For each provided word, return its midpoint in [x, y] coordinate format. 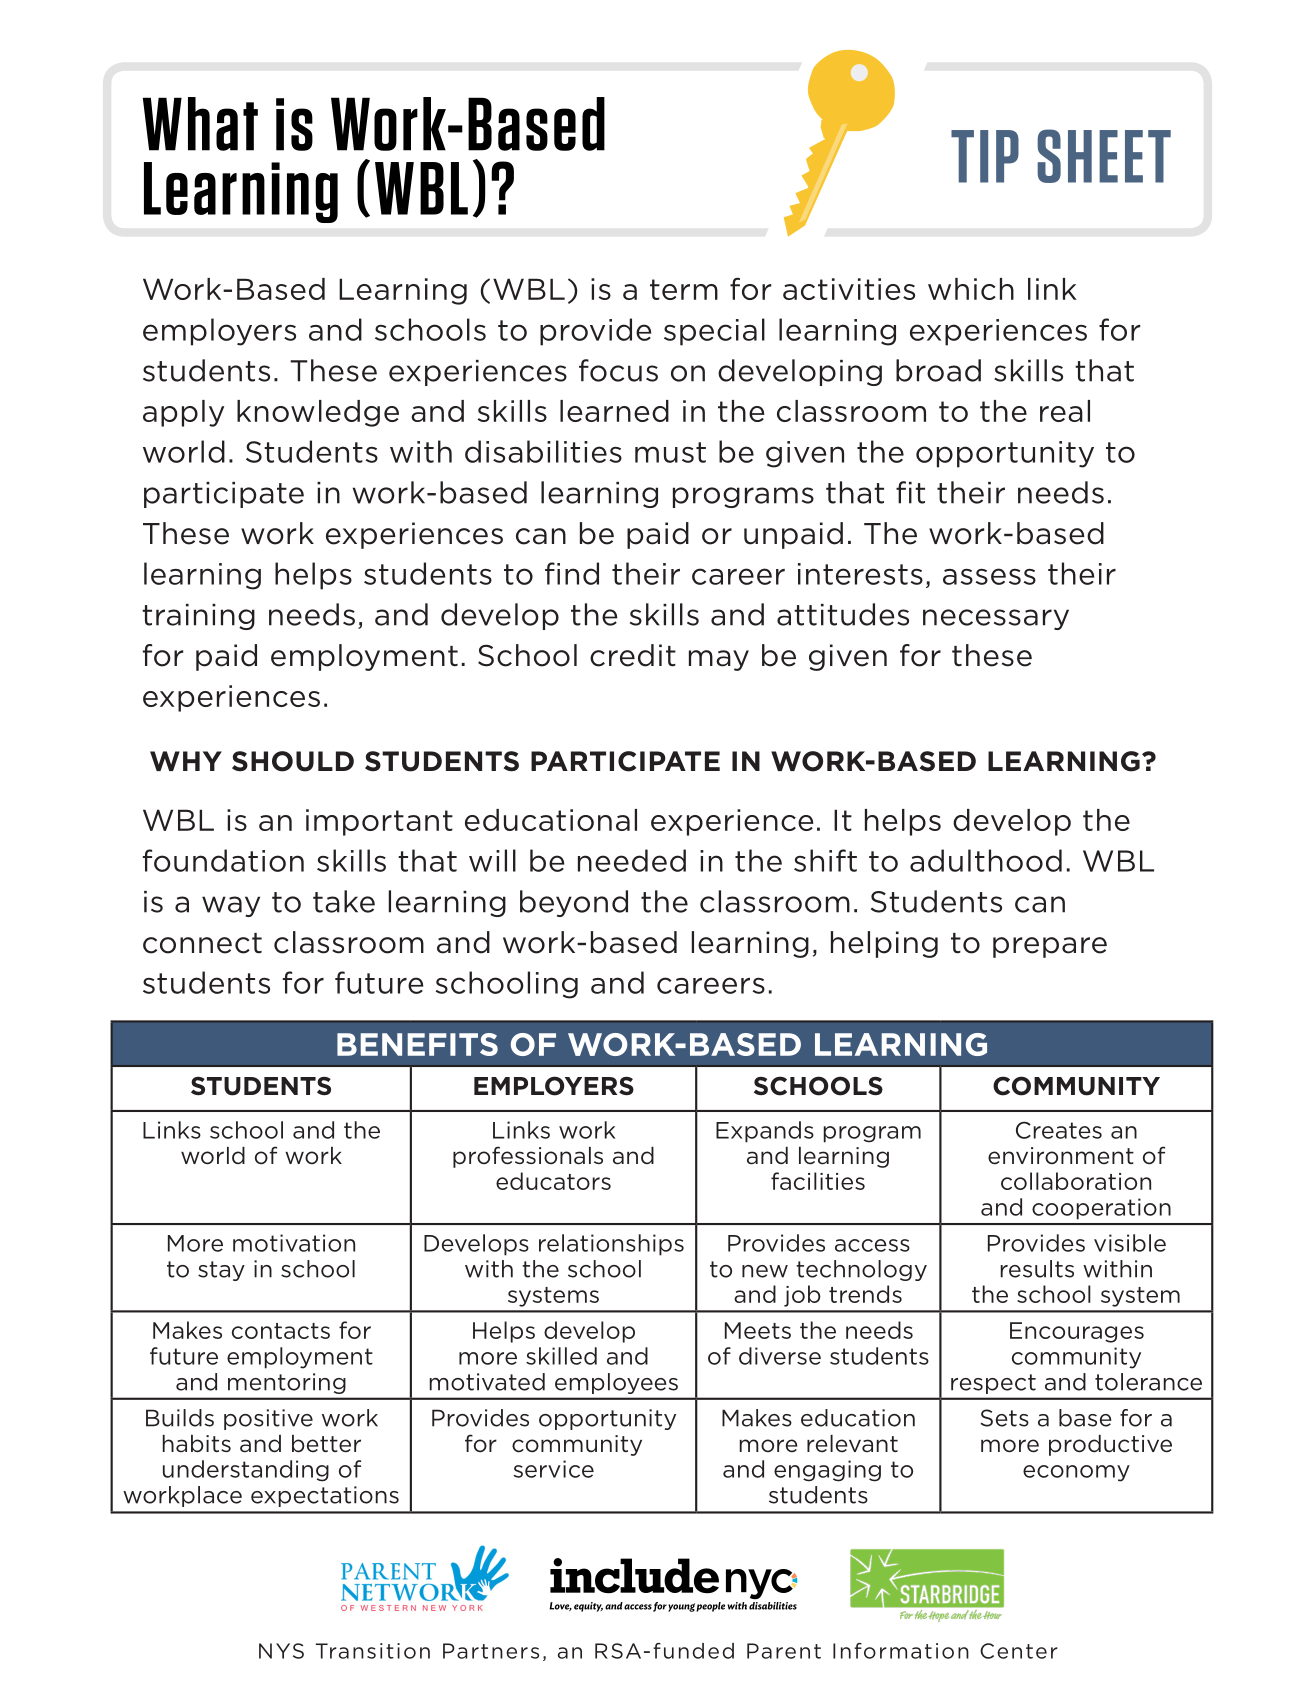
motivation [294, 1243]
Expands [765, 1132]
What [200, 124]
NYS [281, 1651]
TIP [985, 156]
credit [633, 655]
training [198, 617]
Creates [1059, 1130]
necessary [996, 619]
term [684, 289]
